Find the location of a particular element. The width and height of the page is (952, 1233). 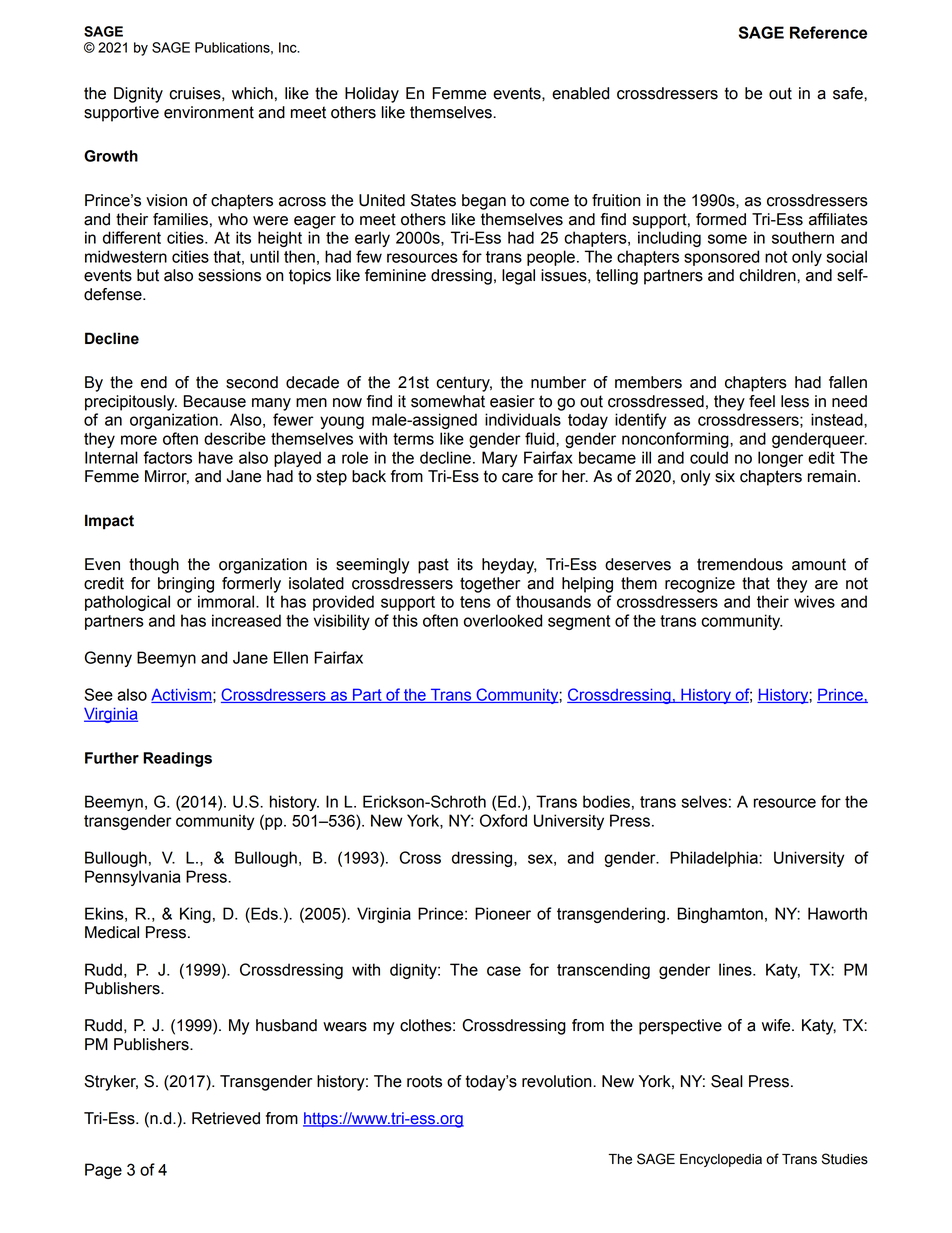

environment is located at coordinates (209, 112).
